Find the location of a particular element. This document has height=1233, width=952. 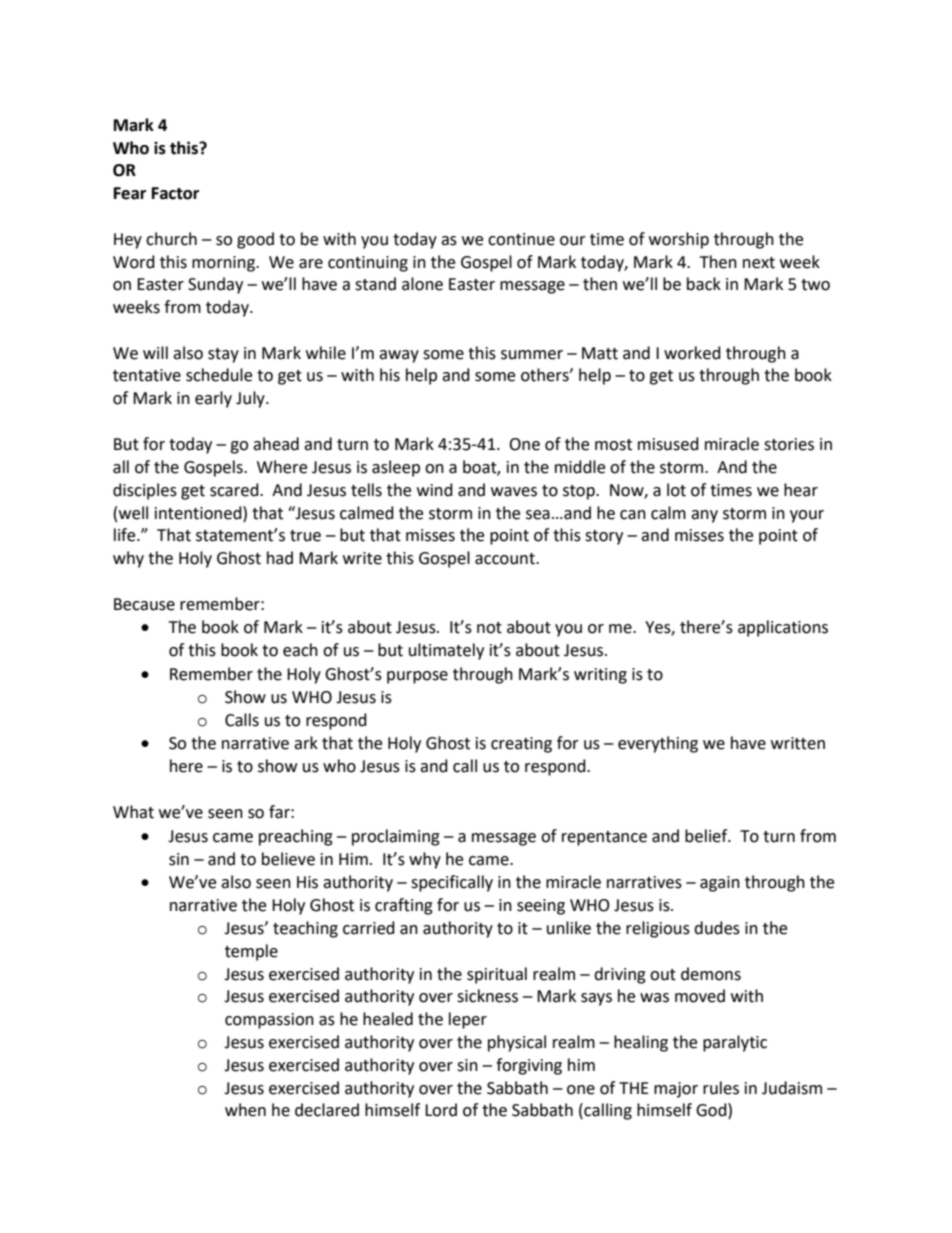

again is located at coordinates (720, 884).
